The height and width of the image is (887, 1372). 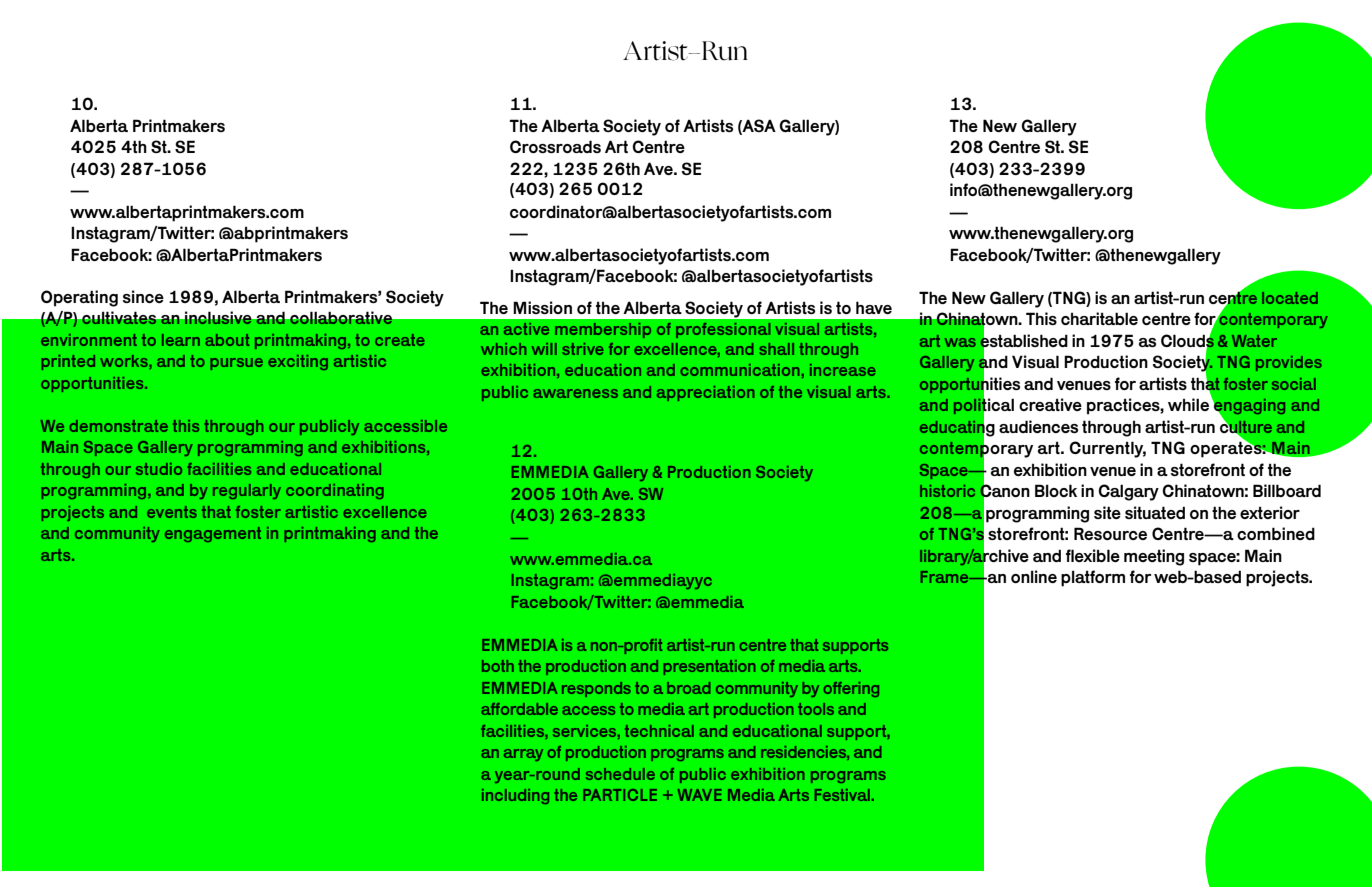 I want to click on demonstrate, so click(x=118, y=426).
